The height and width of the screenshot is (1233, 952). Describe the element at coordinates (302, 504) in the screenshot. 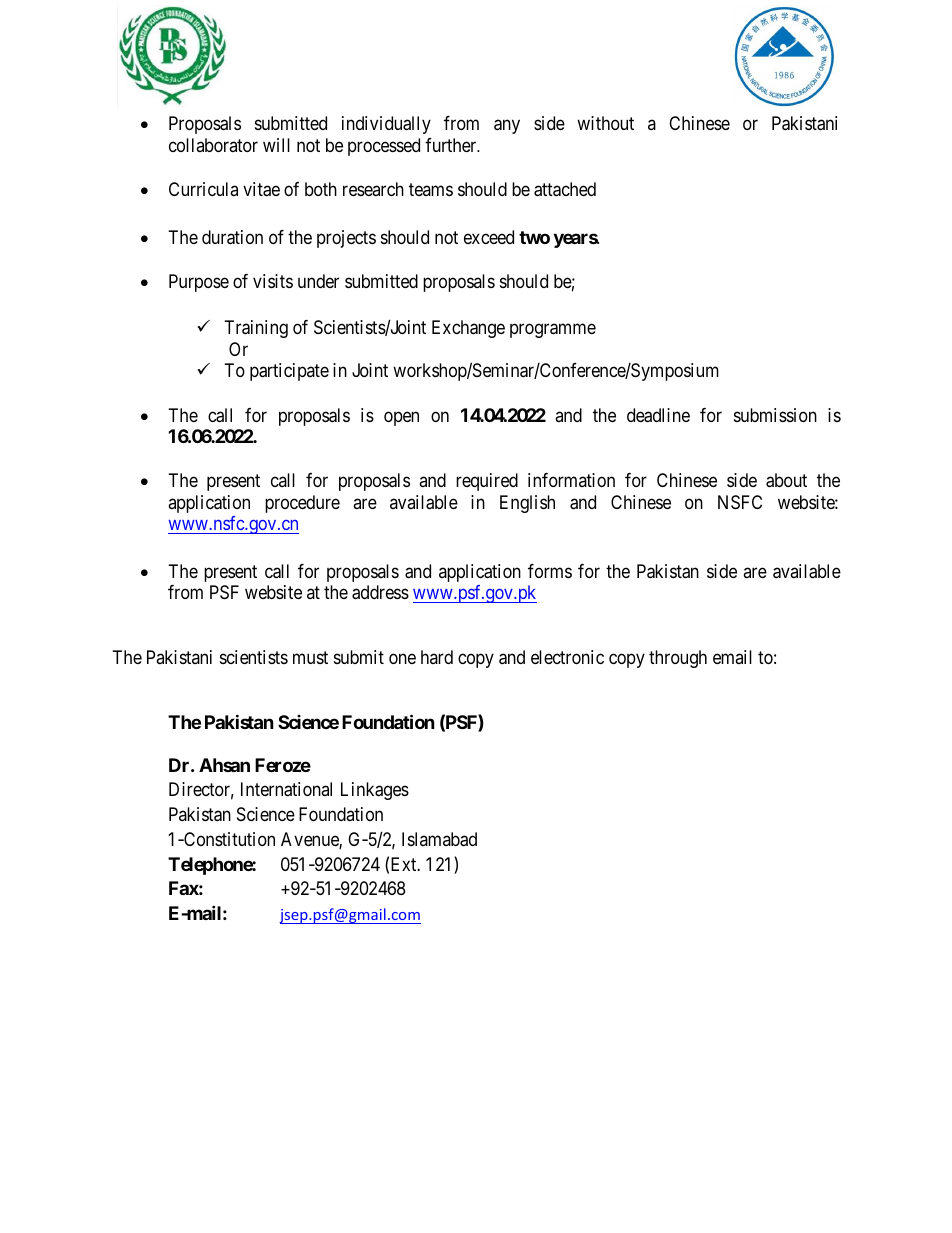

I see `procedure` at that location.
